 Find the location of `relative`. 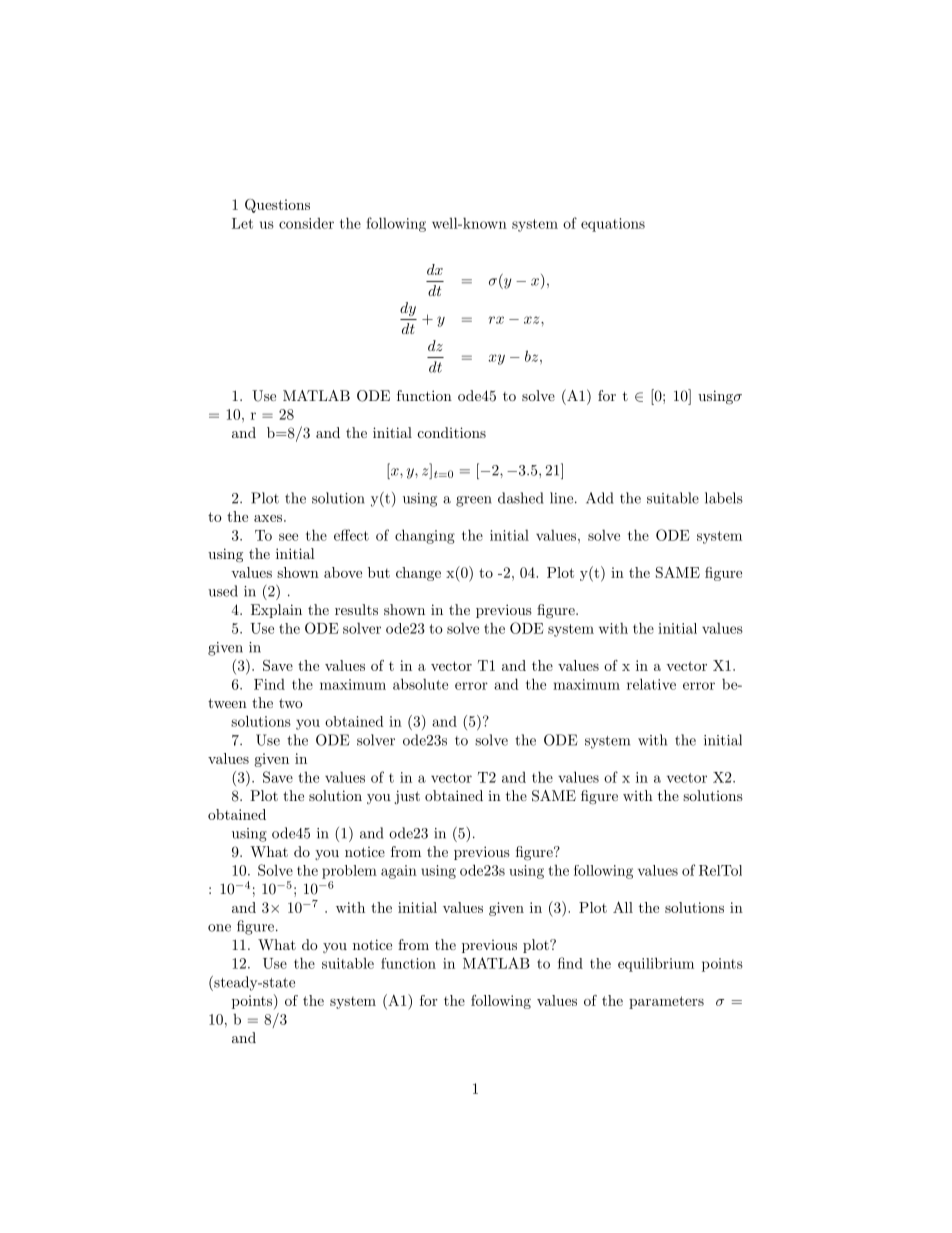

relative is located at coordinates (651, 684).
